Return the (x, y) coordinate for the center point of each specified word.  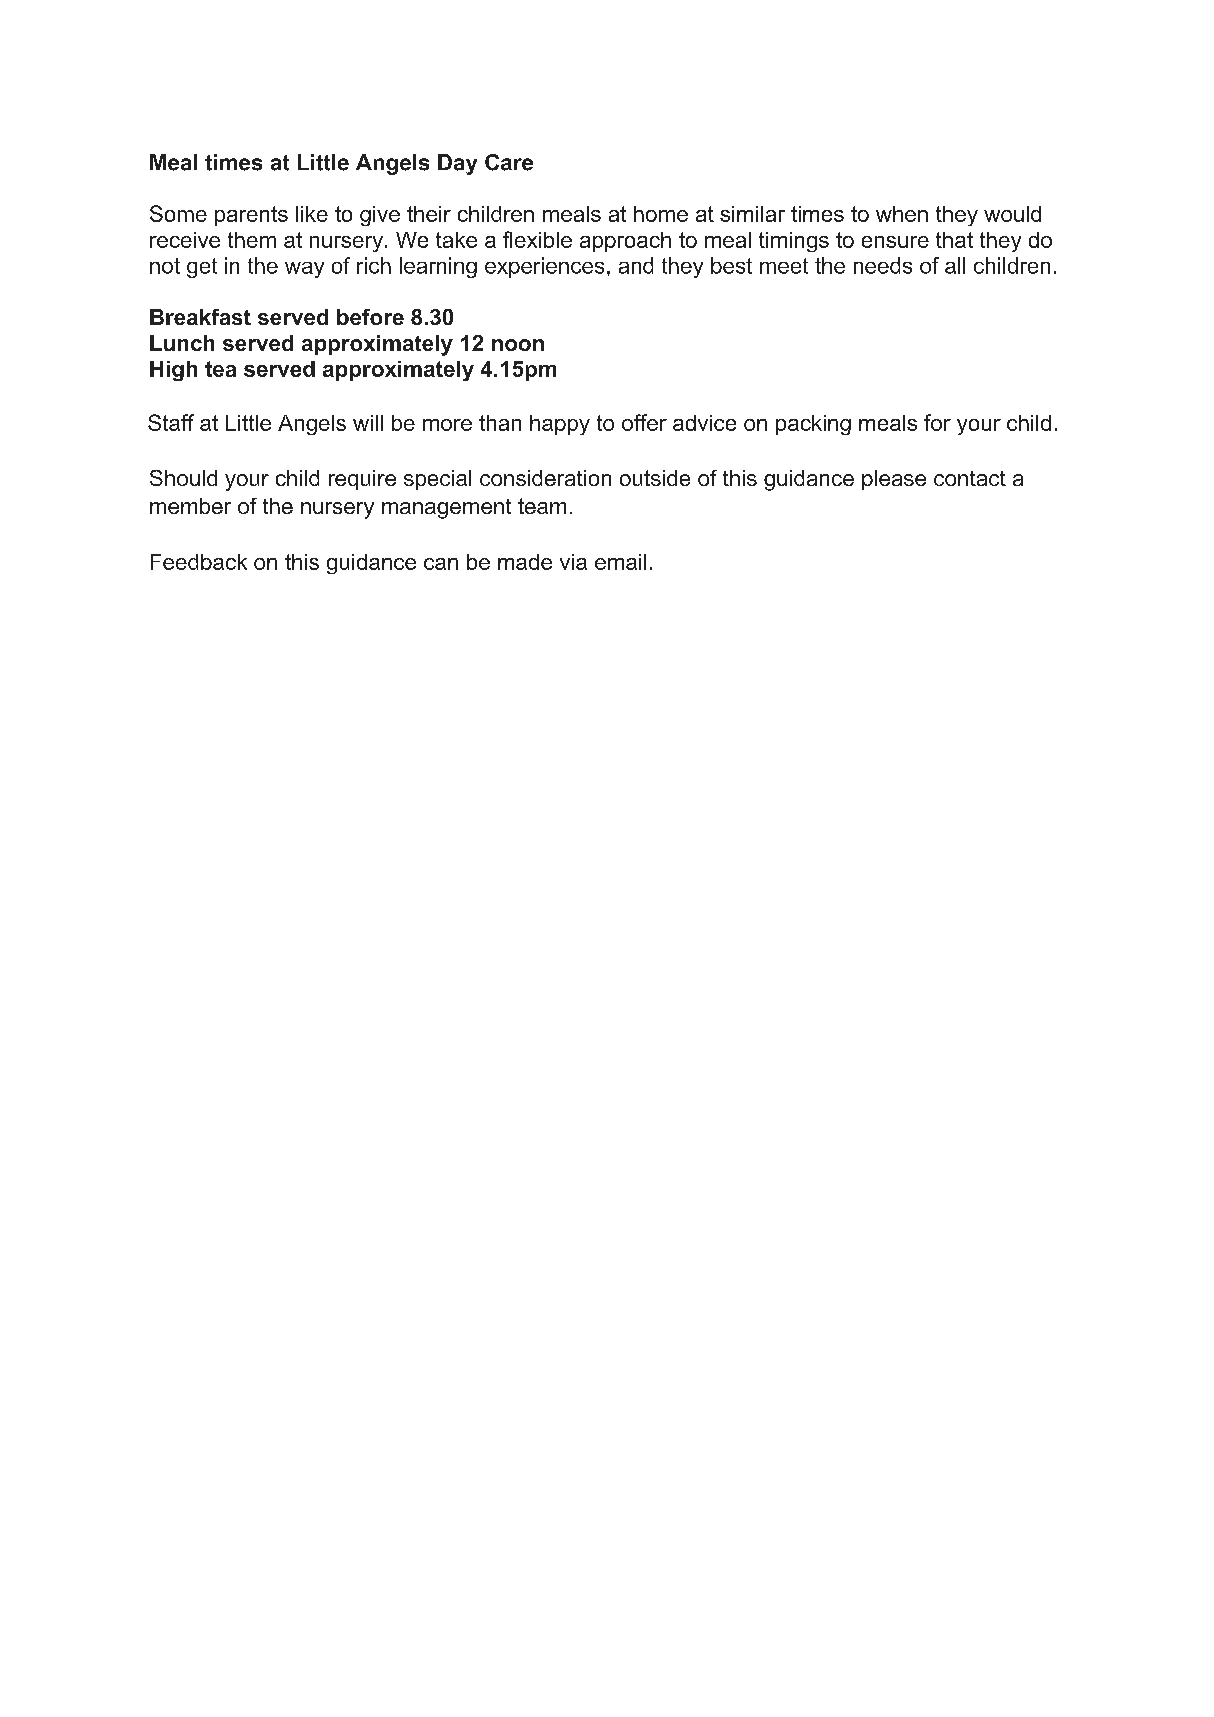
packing (813, 425)
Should (183, 478)
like (312, 214)
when (902, 214)
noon (518, 345)
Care (509, 162)
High (173, 371)
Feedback (199, 562)
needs (883, 265)
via (573, 562)
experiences (544, 267)
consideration (545, 478)
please (894, 480)
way (304, 270)
